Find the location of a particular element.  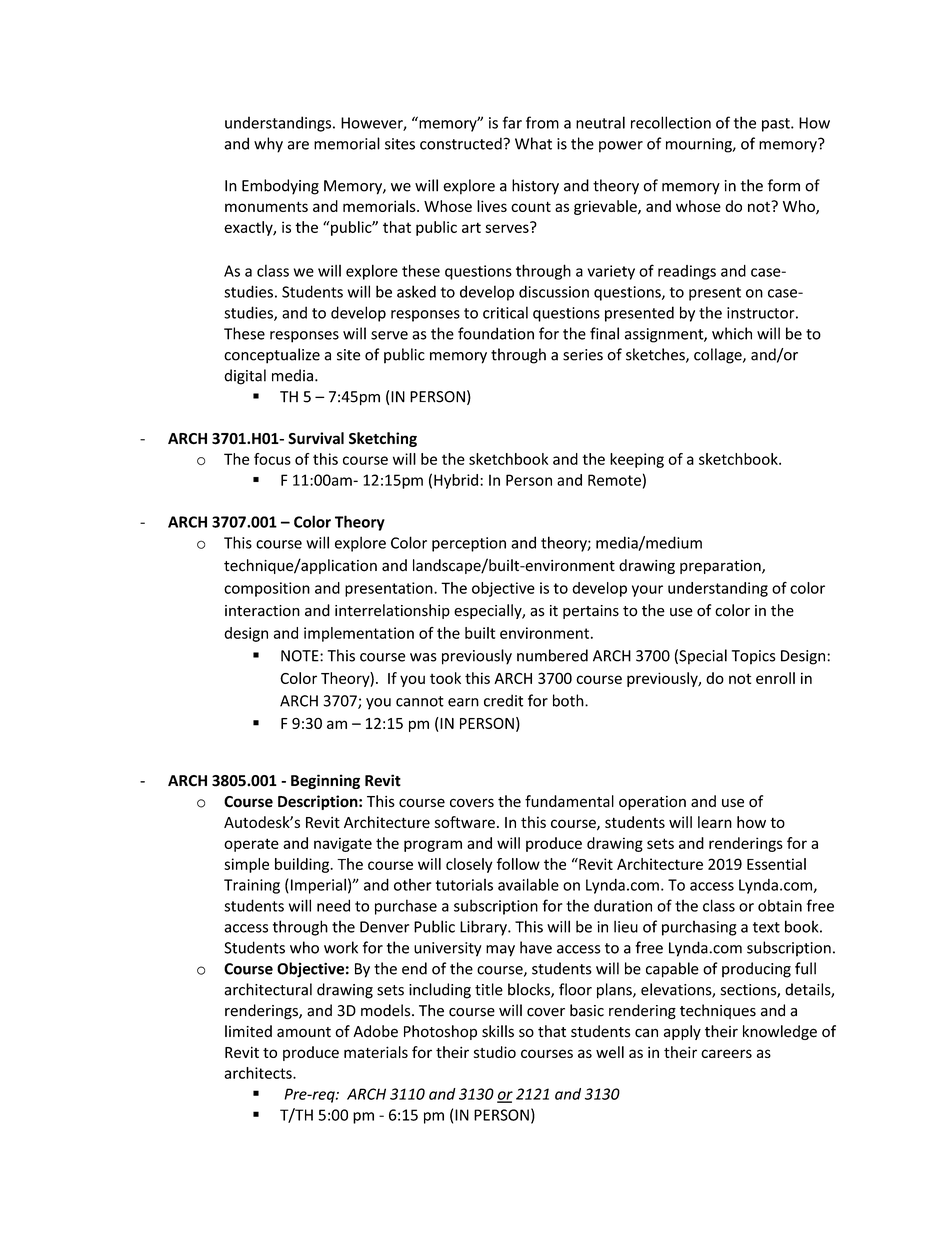

amount is located at coordinates (304, 1032).
